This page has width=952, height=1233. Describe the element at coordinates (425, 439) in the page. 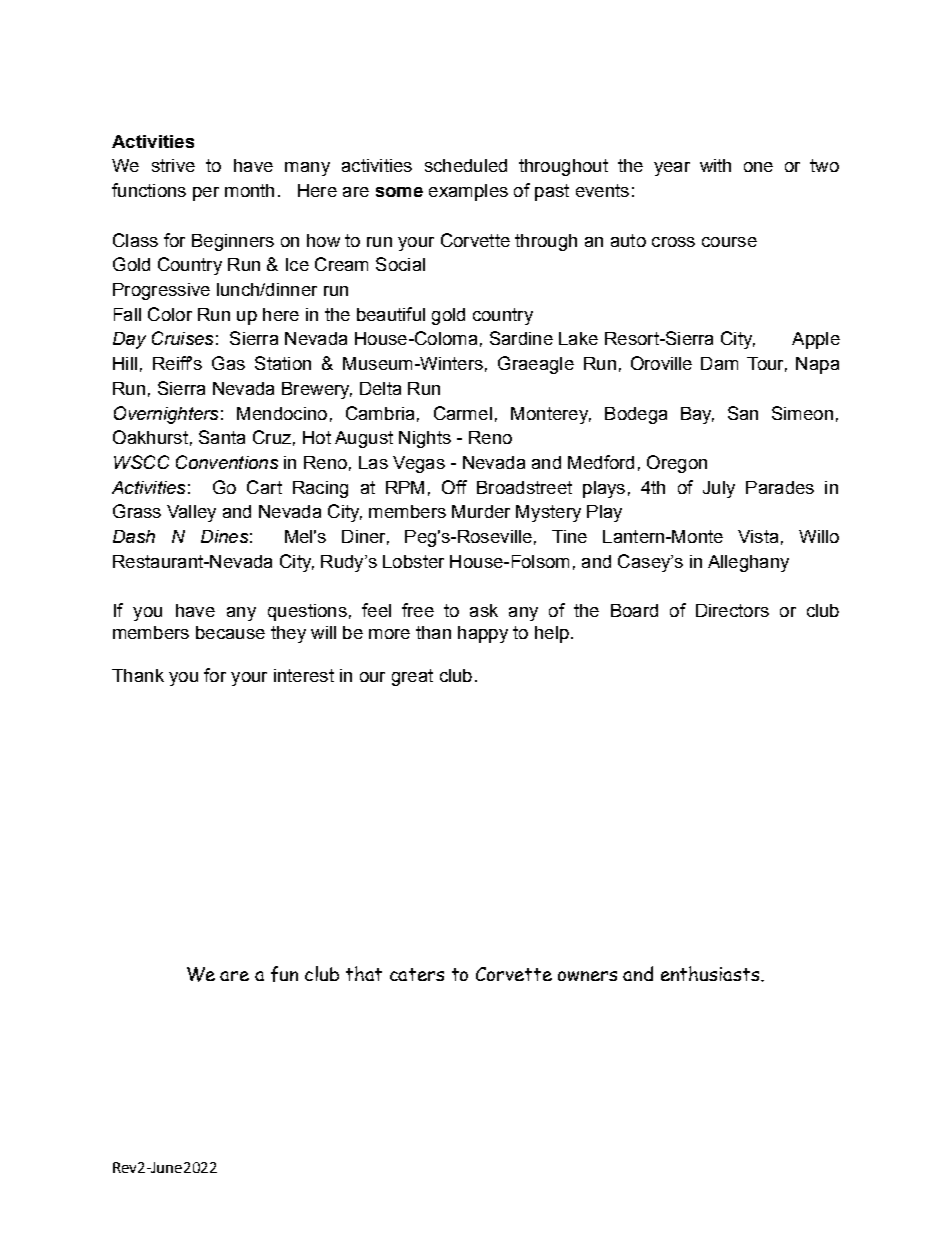

I see `Nights` at that location.
